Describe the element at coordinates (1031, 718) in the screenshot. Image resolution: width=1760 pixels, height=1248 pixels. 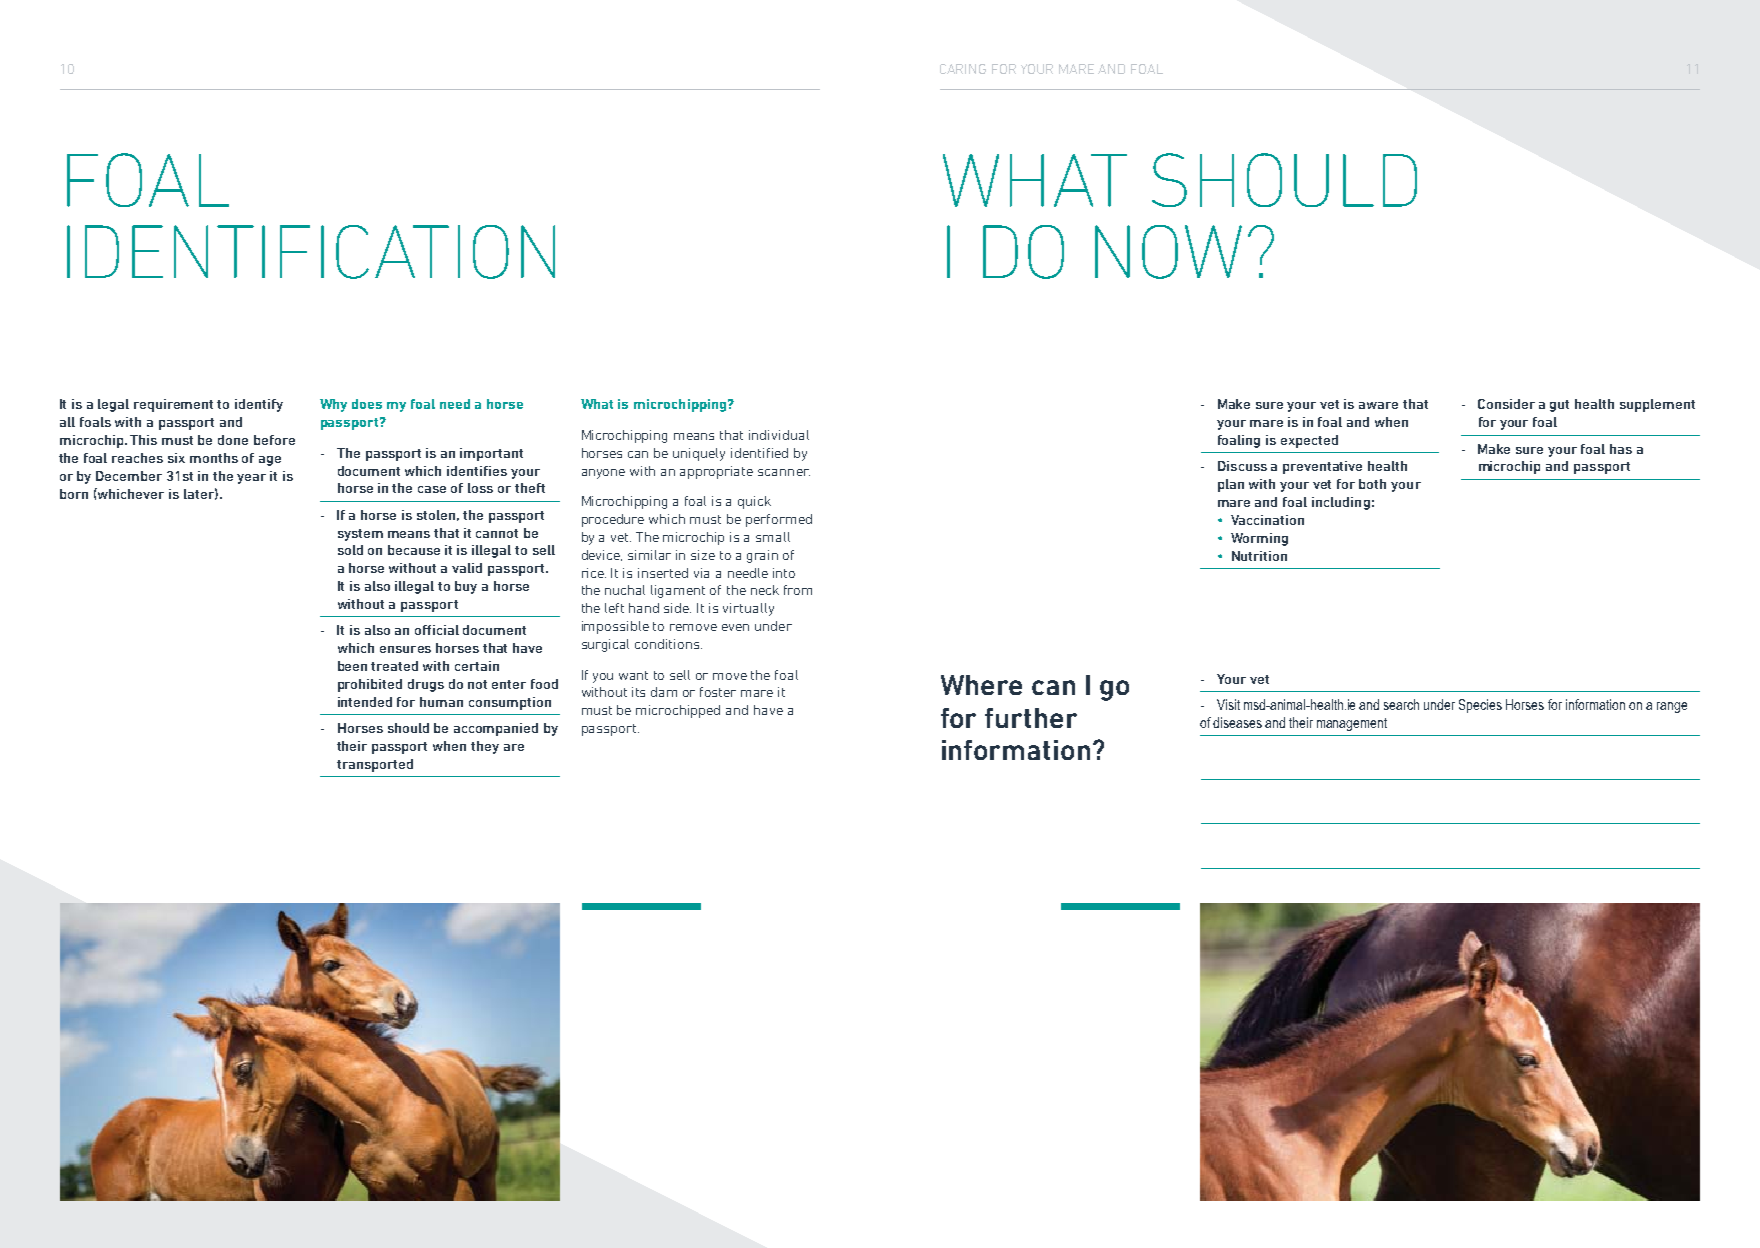
I see `further` at that location.
